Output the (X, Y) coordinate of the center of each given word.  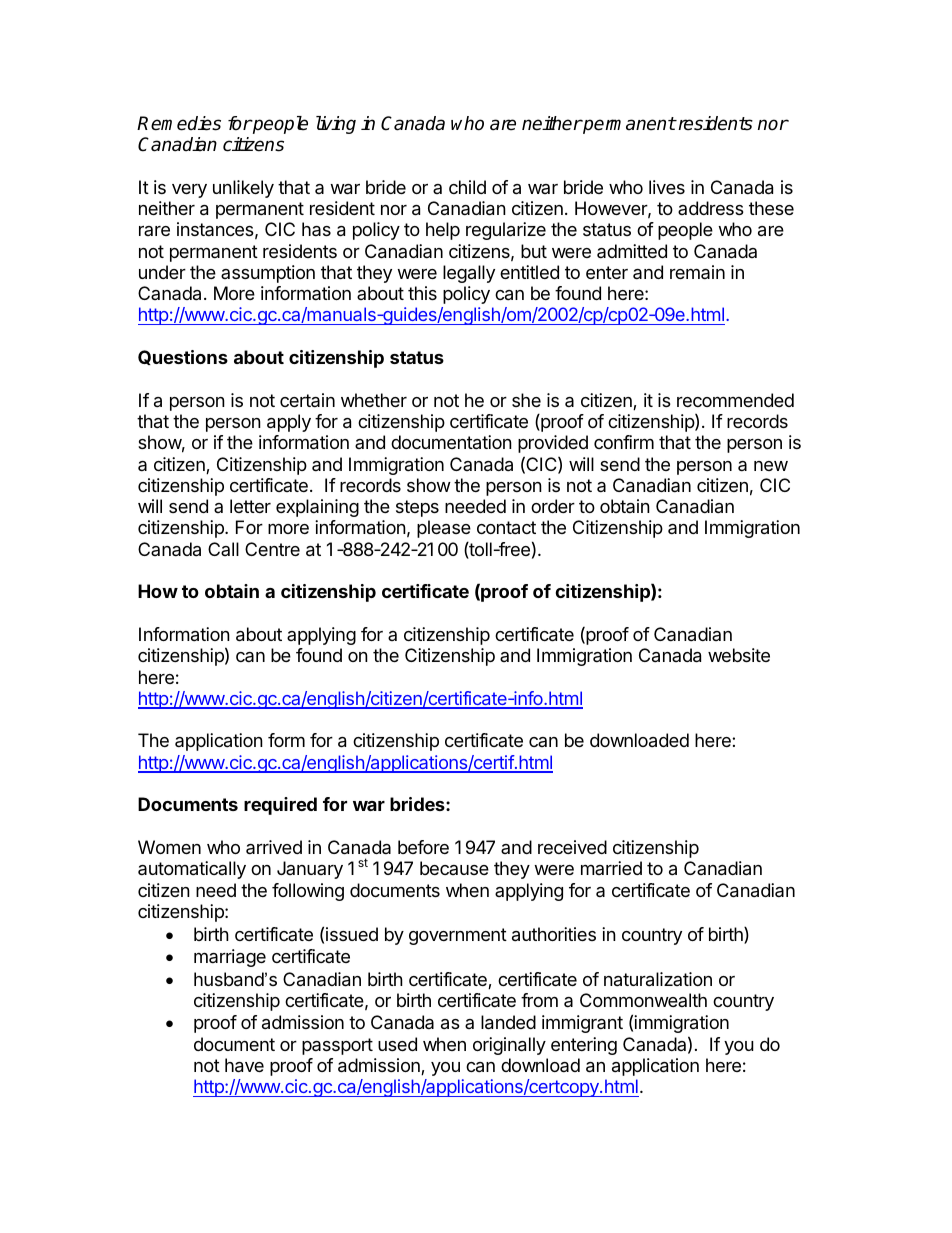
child (467, 187)
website (739, 655)
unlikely (243, 189)
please (444, 529)
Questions (183, 357)
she (526, 400)
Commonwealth (643, 1000)
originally (509, 1046)
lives (667, 187)
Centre (272, 549)
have (244, 1065)
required (280, 806)
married (611, 868)
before (423, 847)
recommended (735, 400)
